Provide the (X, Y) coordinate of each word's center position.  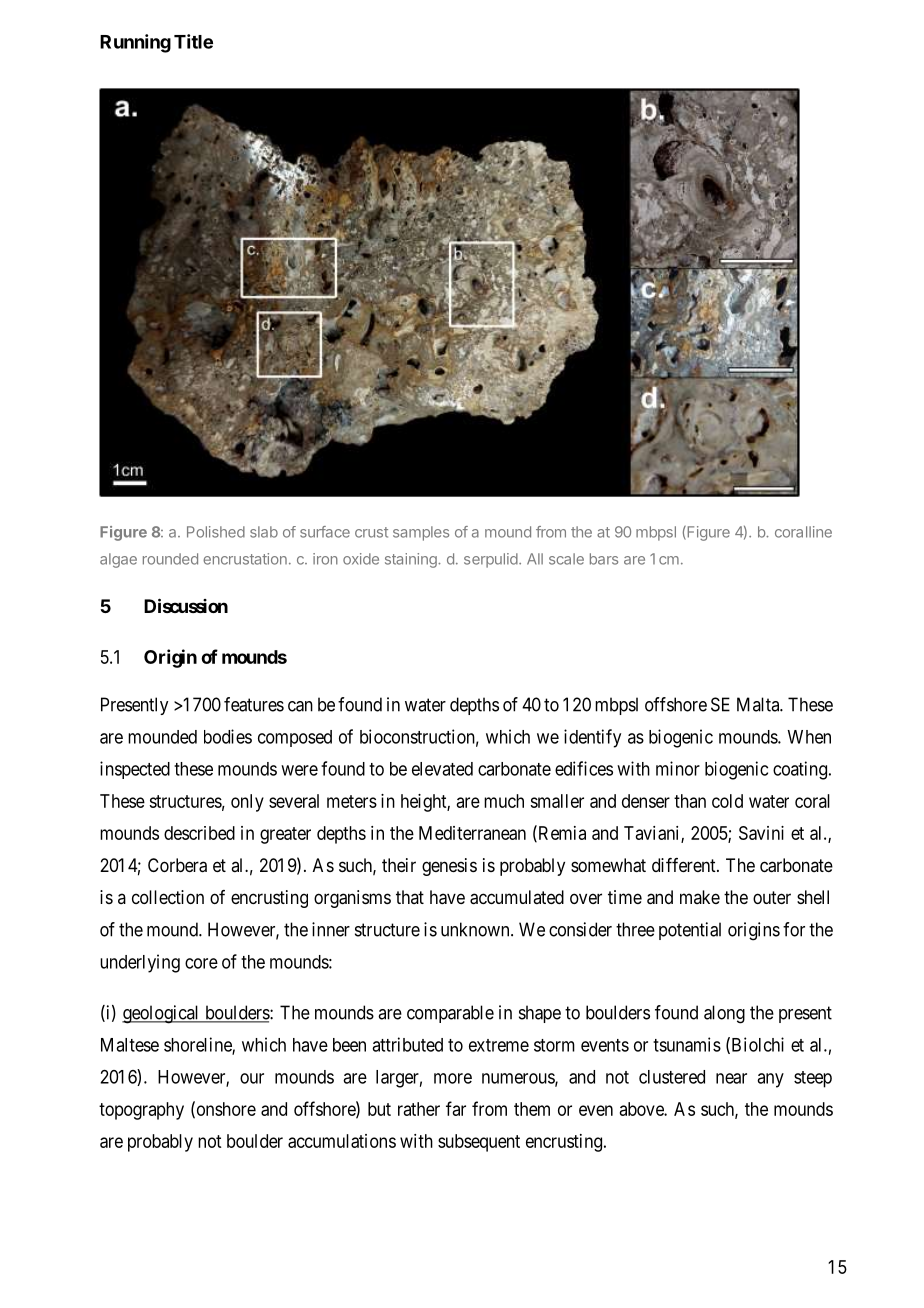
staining (412, 560)
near (731, 1078)
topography (141, 1111)
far (456, 1108)
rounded (170, 559)
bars (604, 559)
